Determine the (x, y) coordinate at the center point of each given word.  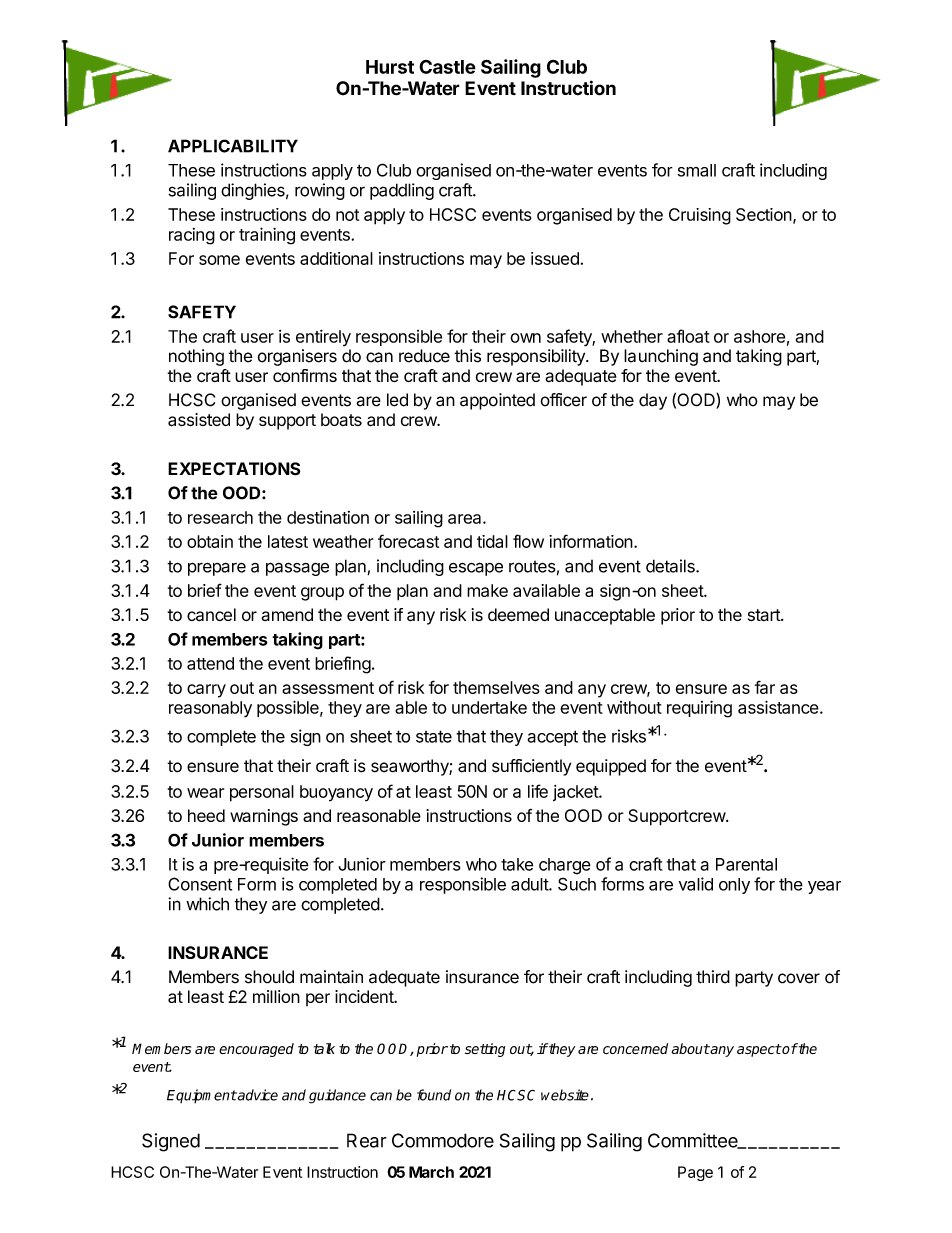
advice (257, 1095)
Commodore (443, 1140)
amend (287, 614)
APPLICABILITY (233, 146)
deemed (518, 615)
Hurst (390, 67)
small (697, 170)
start (765, 615)
